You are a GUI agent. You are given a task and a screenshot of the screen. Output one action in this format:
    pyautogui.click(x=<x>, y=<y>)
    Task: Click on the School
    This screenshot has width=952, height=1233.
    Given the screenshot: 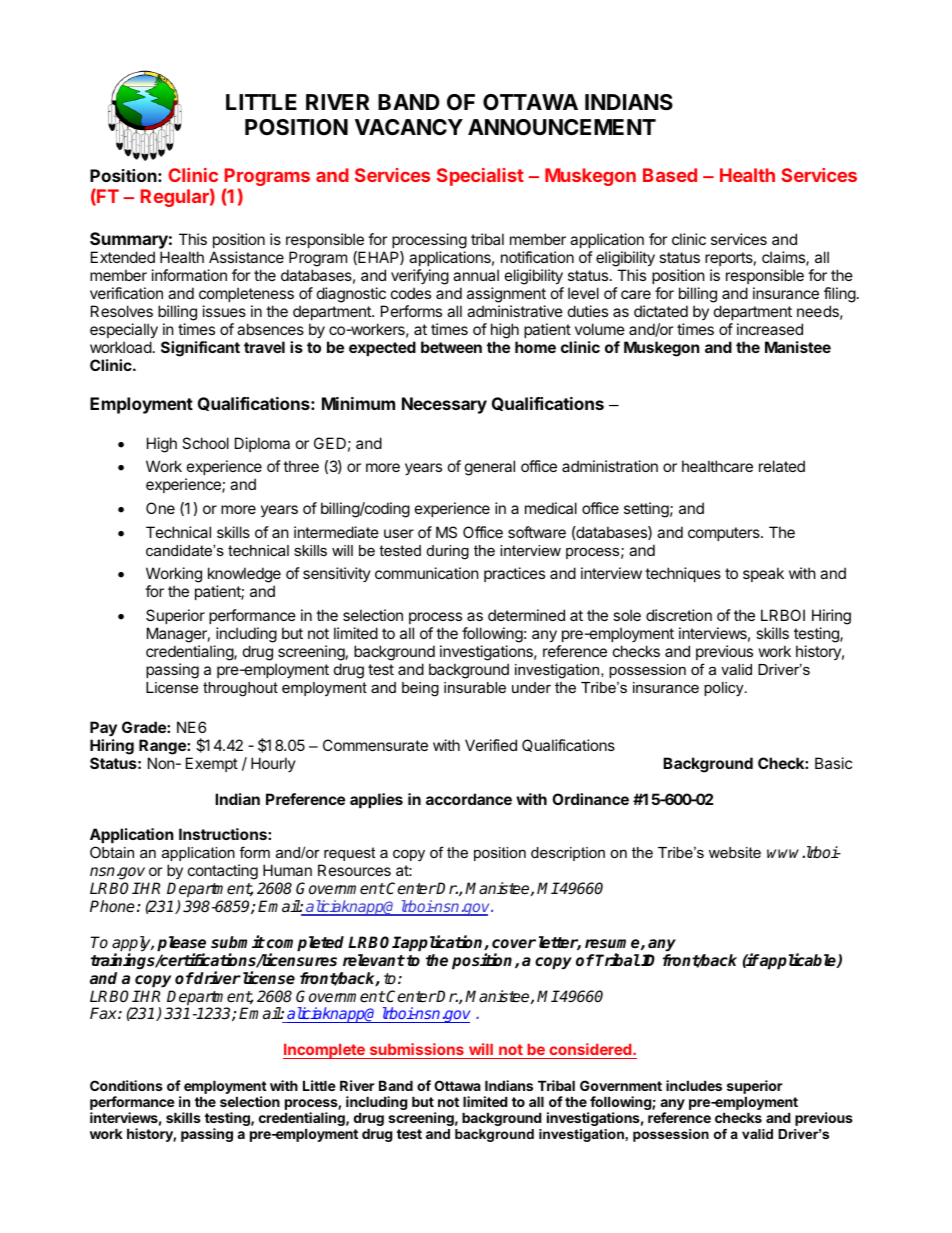 What is the action you would take?
    pyautogui.click(x=205, y=443)
